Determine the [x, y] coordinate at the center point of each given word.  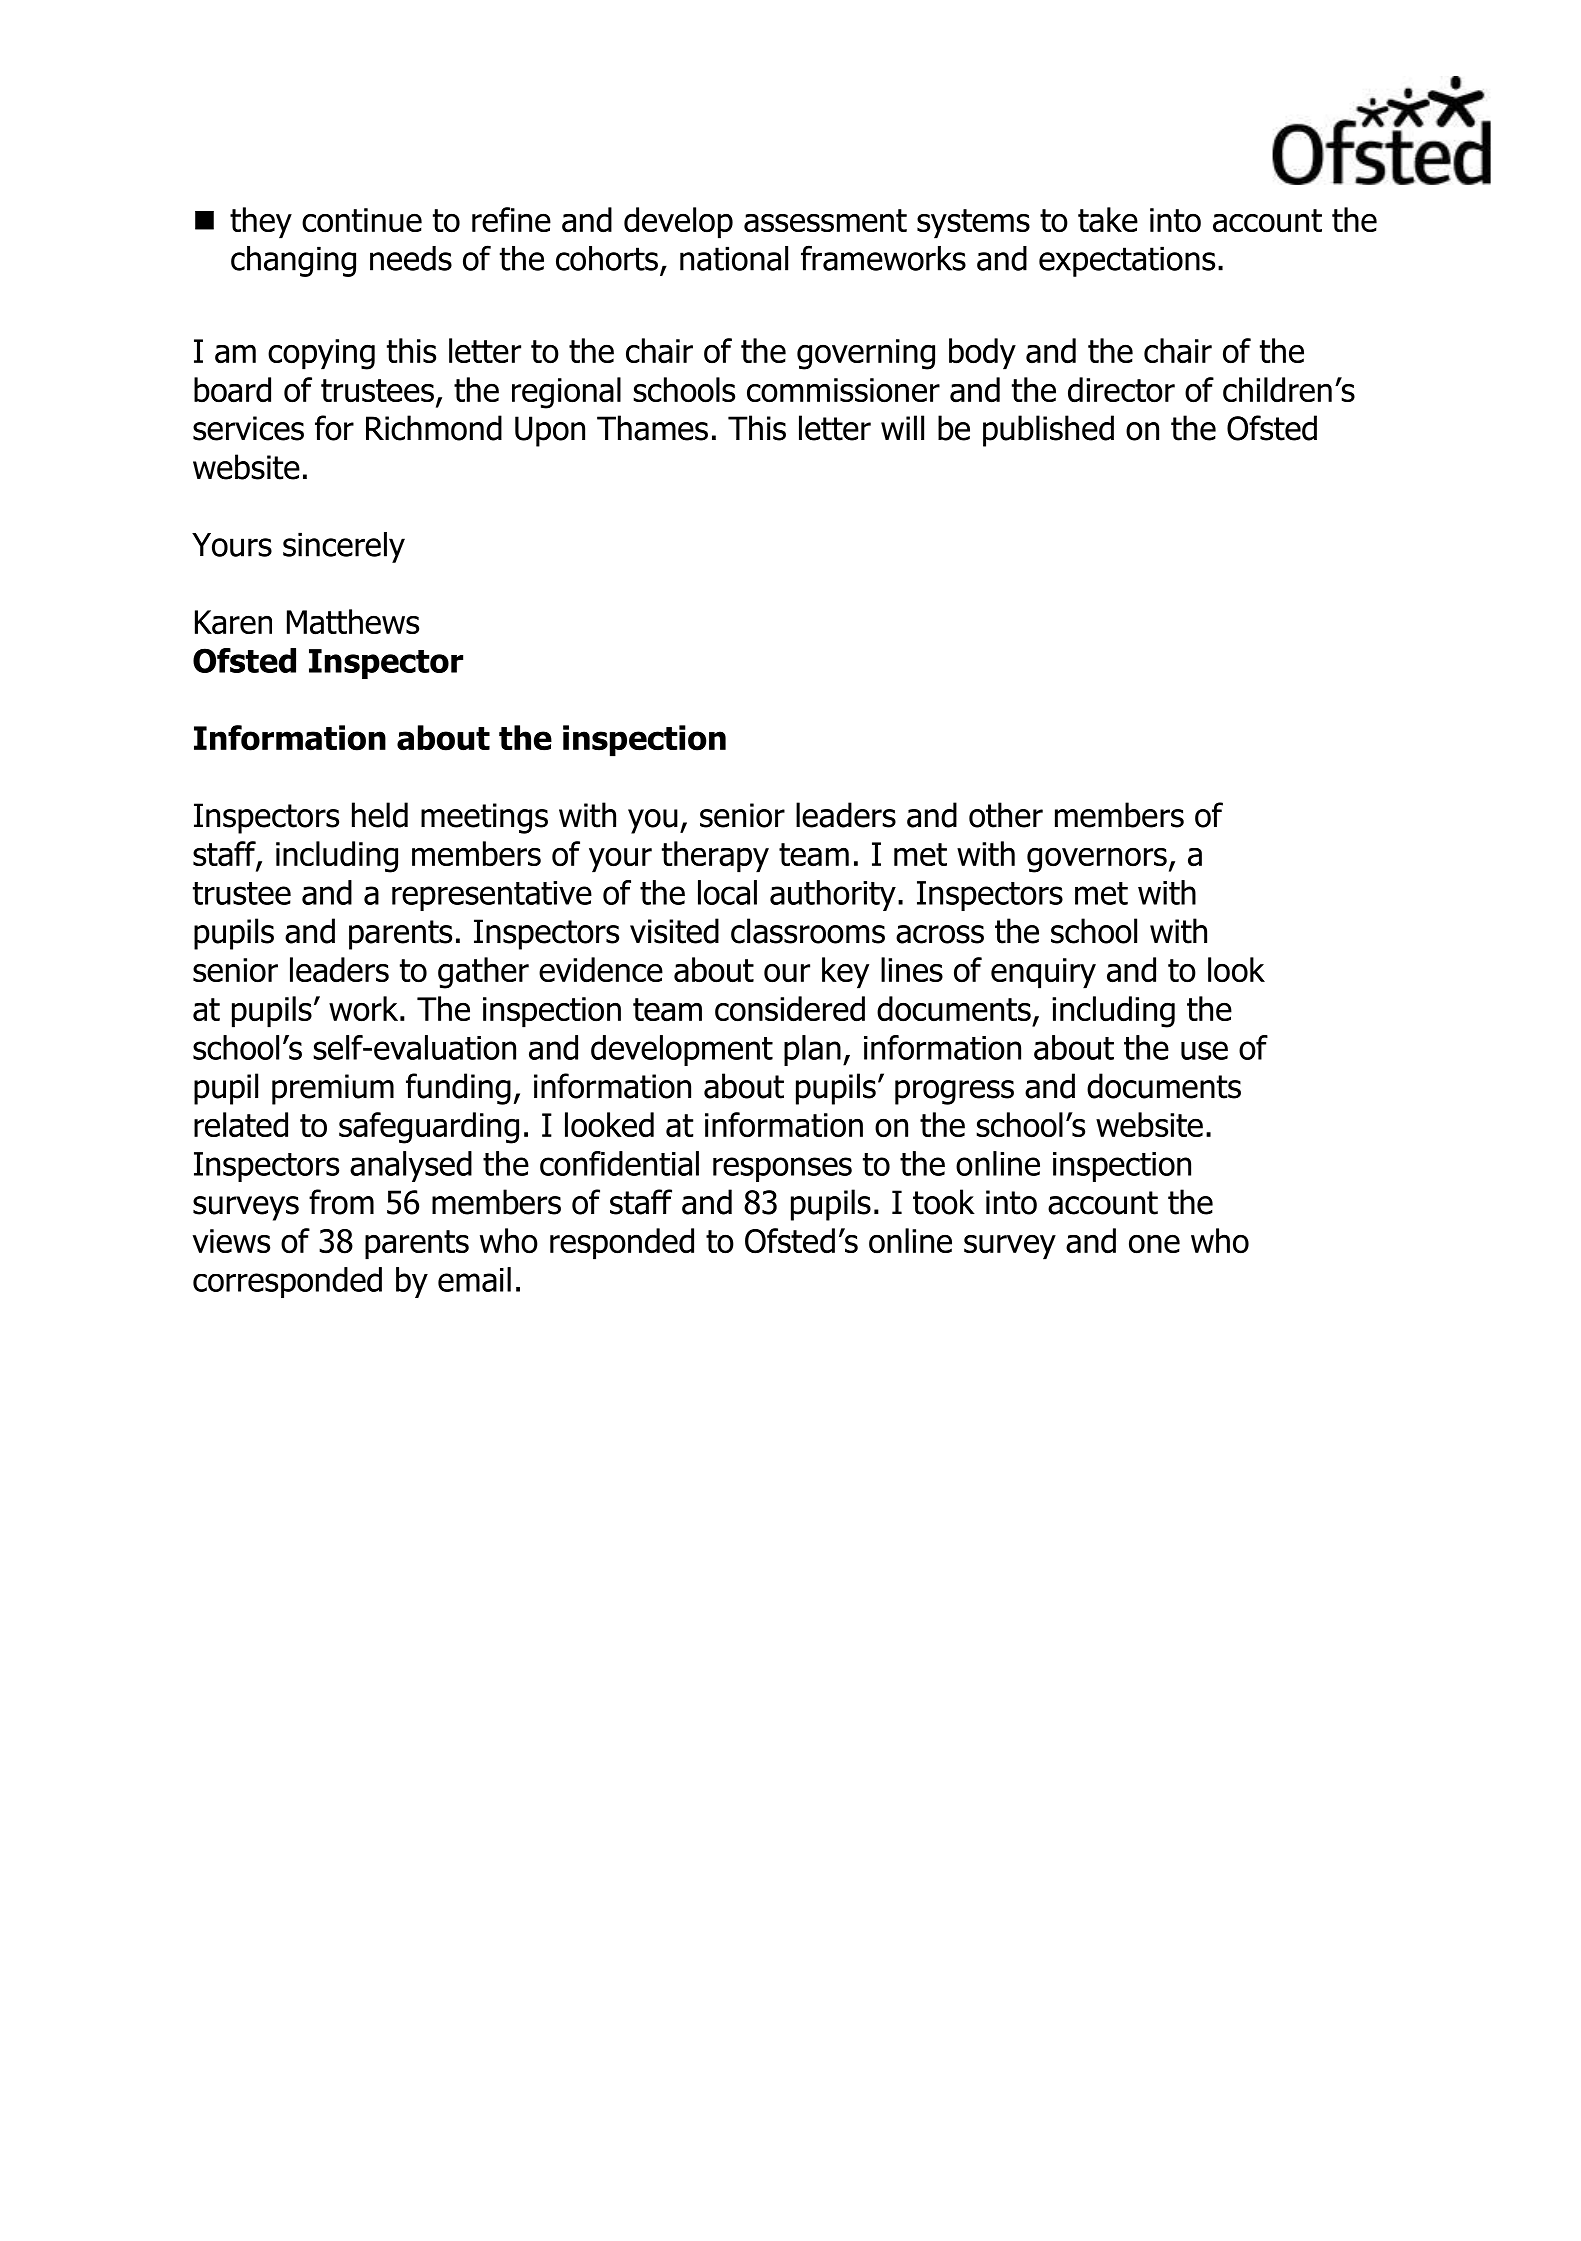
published [1048, 431]
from [341, 1202]
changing [293, 261]
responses [782, 1169]
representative [492, 896]
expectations [1127, 261]
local [727, 892]
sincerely [344, 547]
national [734, 258]
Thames [652, 428]
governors [1097, 860]
